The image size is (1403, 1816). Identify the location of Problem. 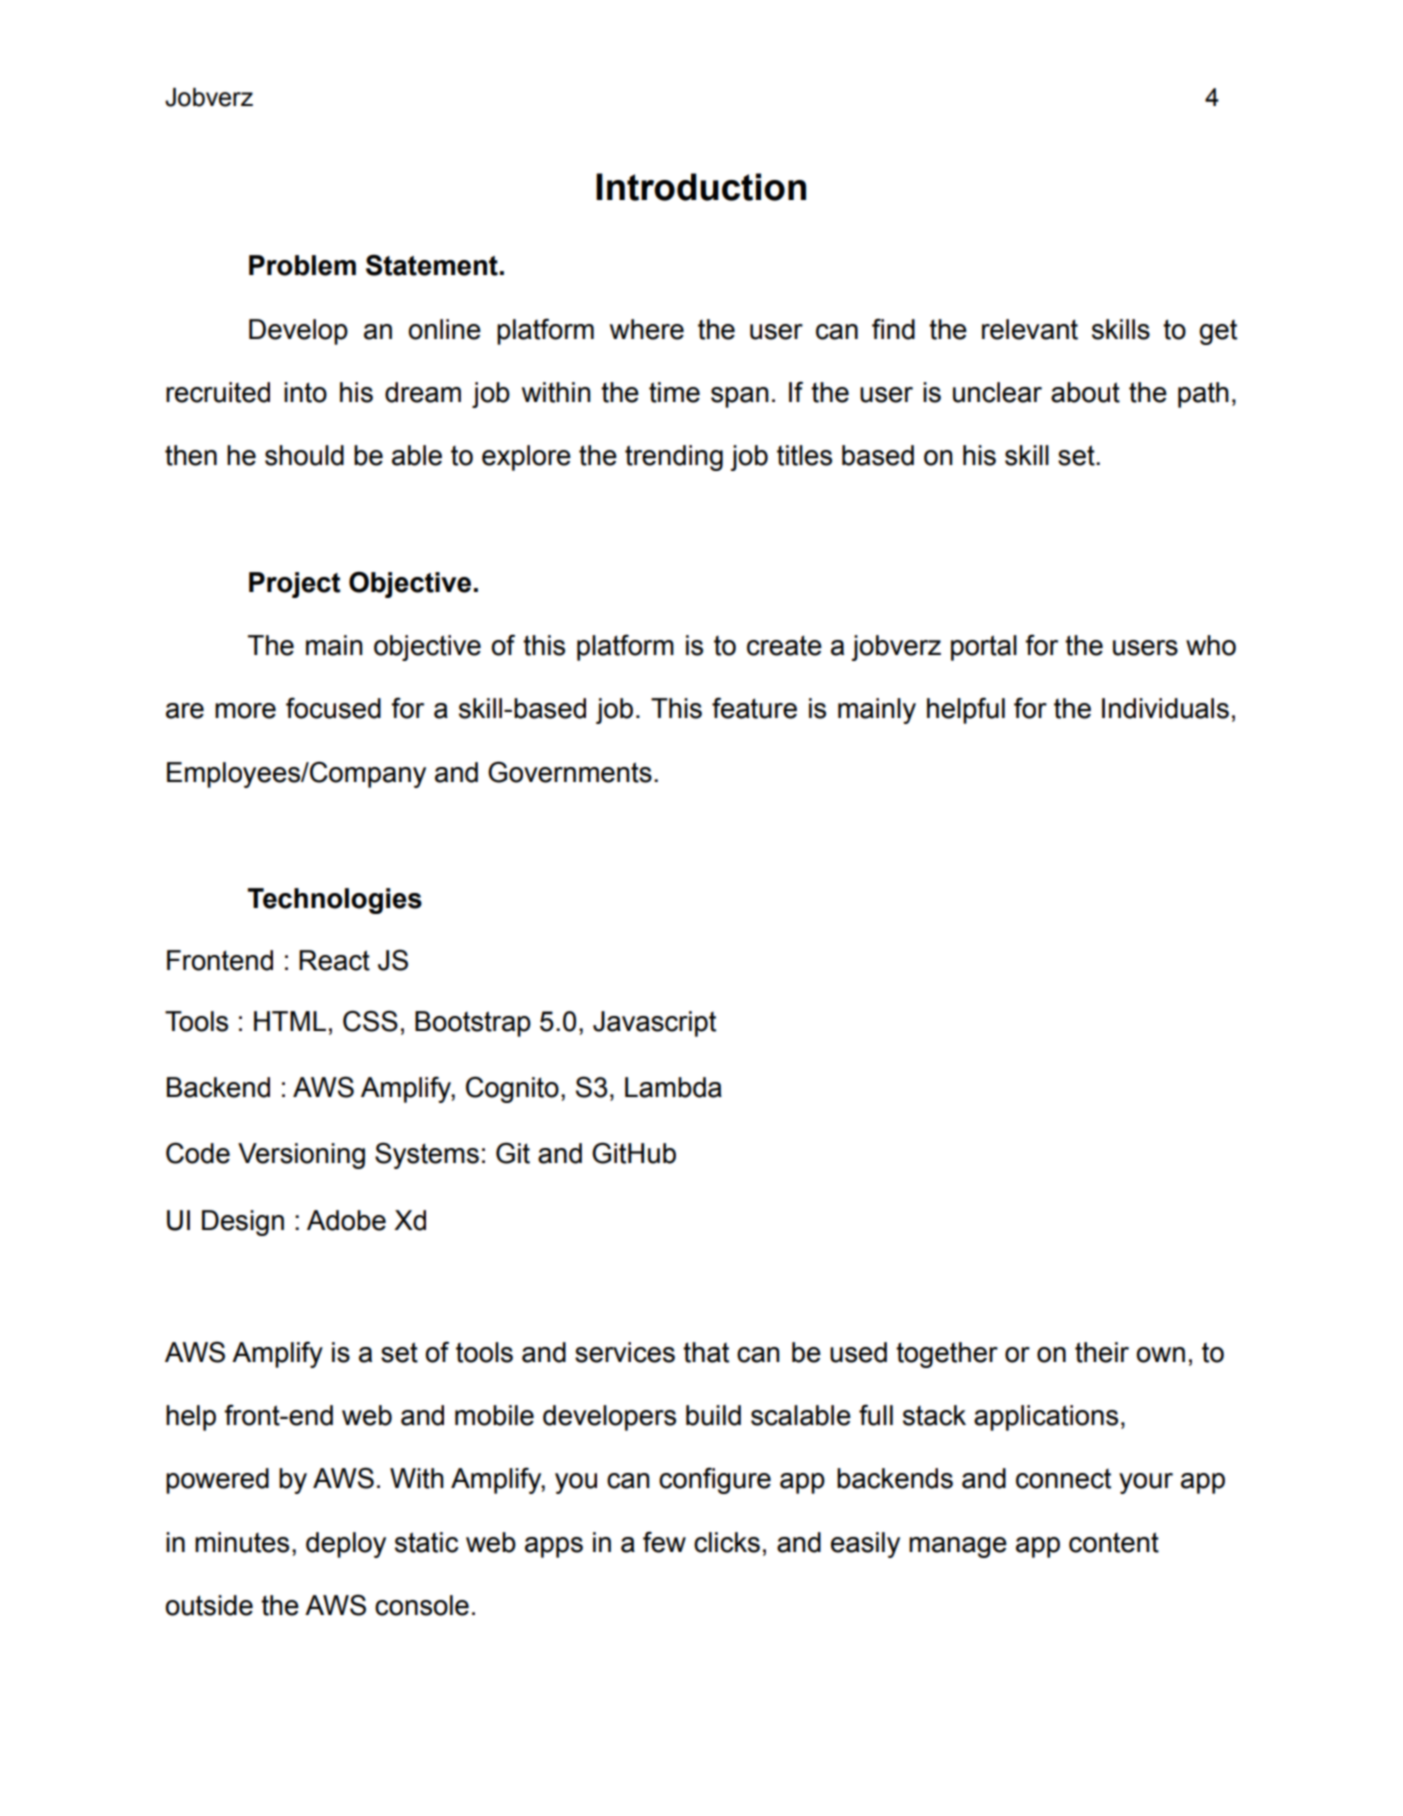
(302, 265).
